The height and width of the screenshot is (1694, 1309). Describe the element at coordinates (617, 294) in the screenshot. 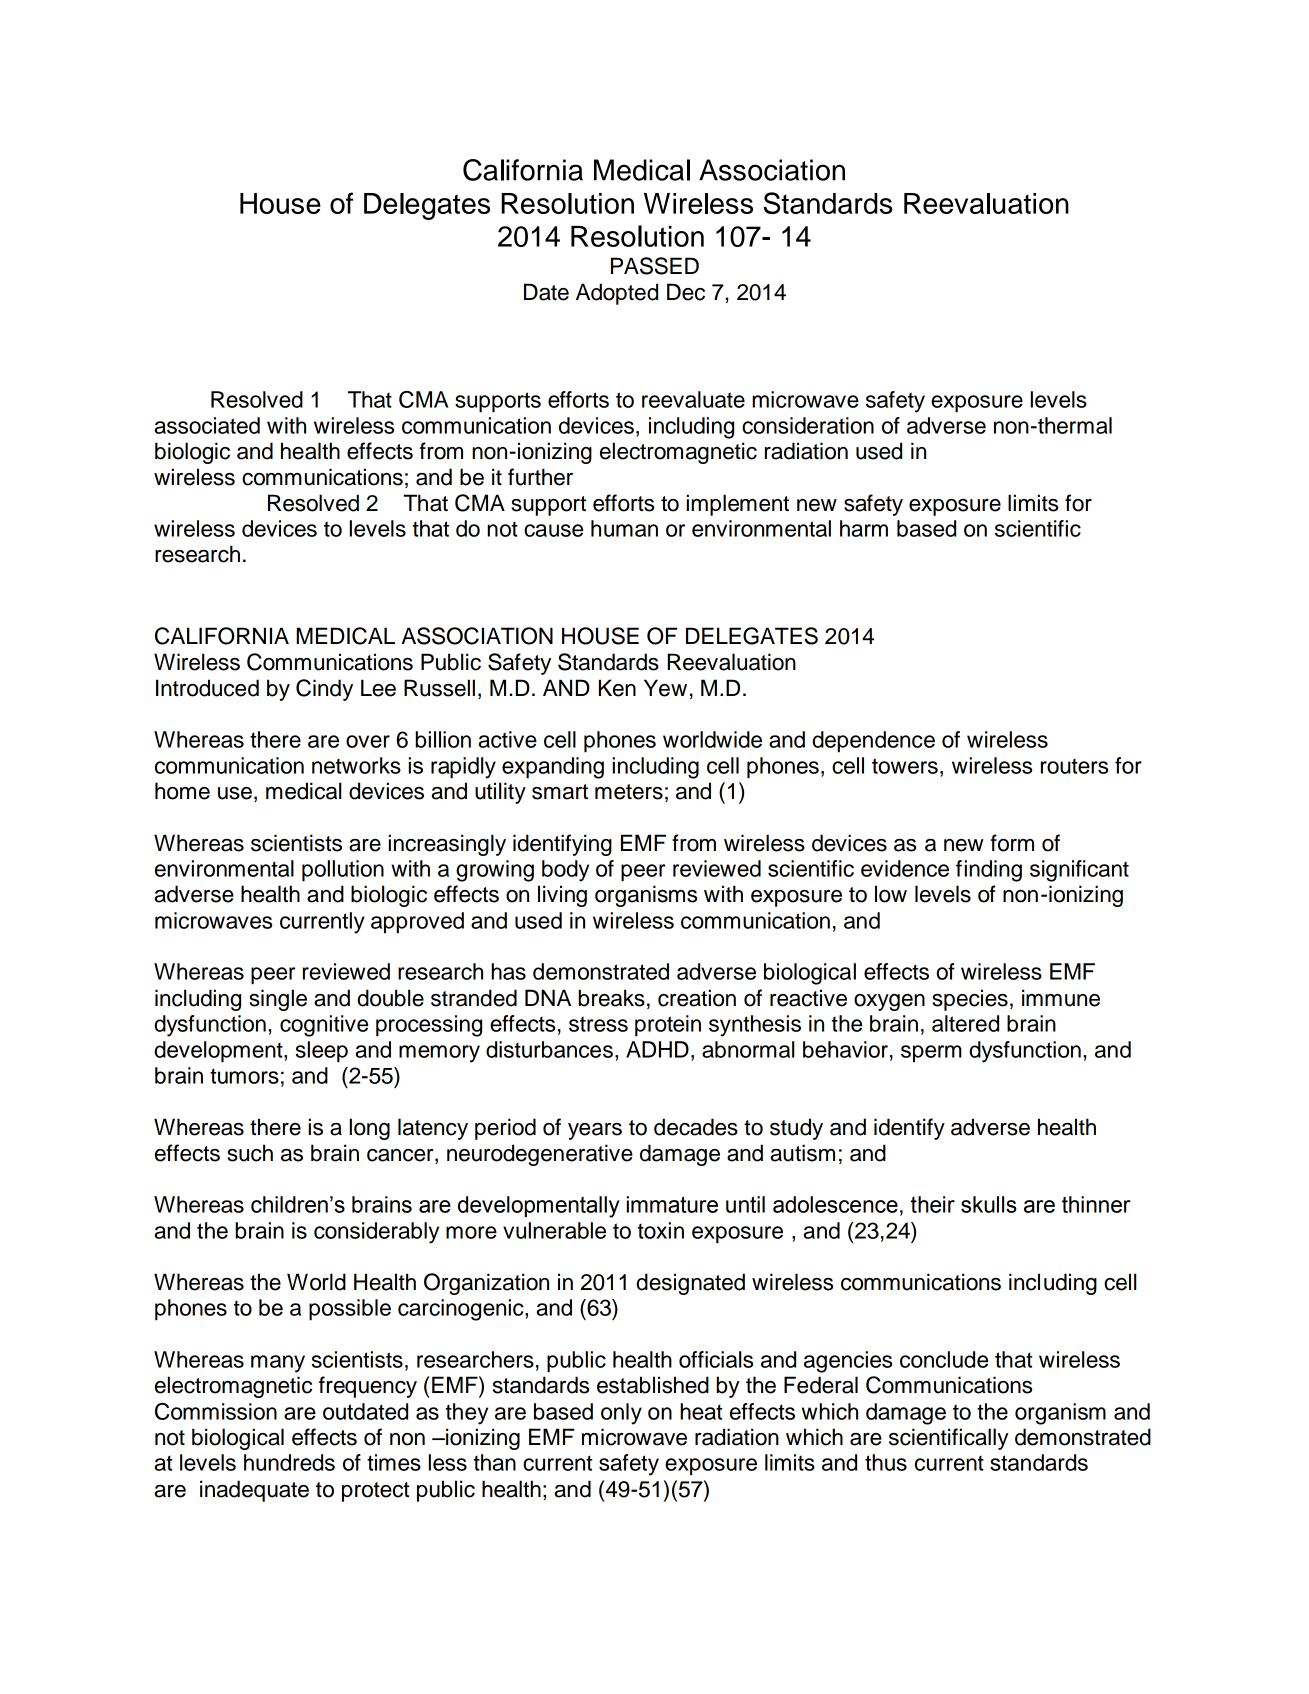

I see `Adopted` at that location.
